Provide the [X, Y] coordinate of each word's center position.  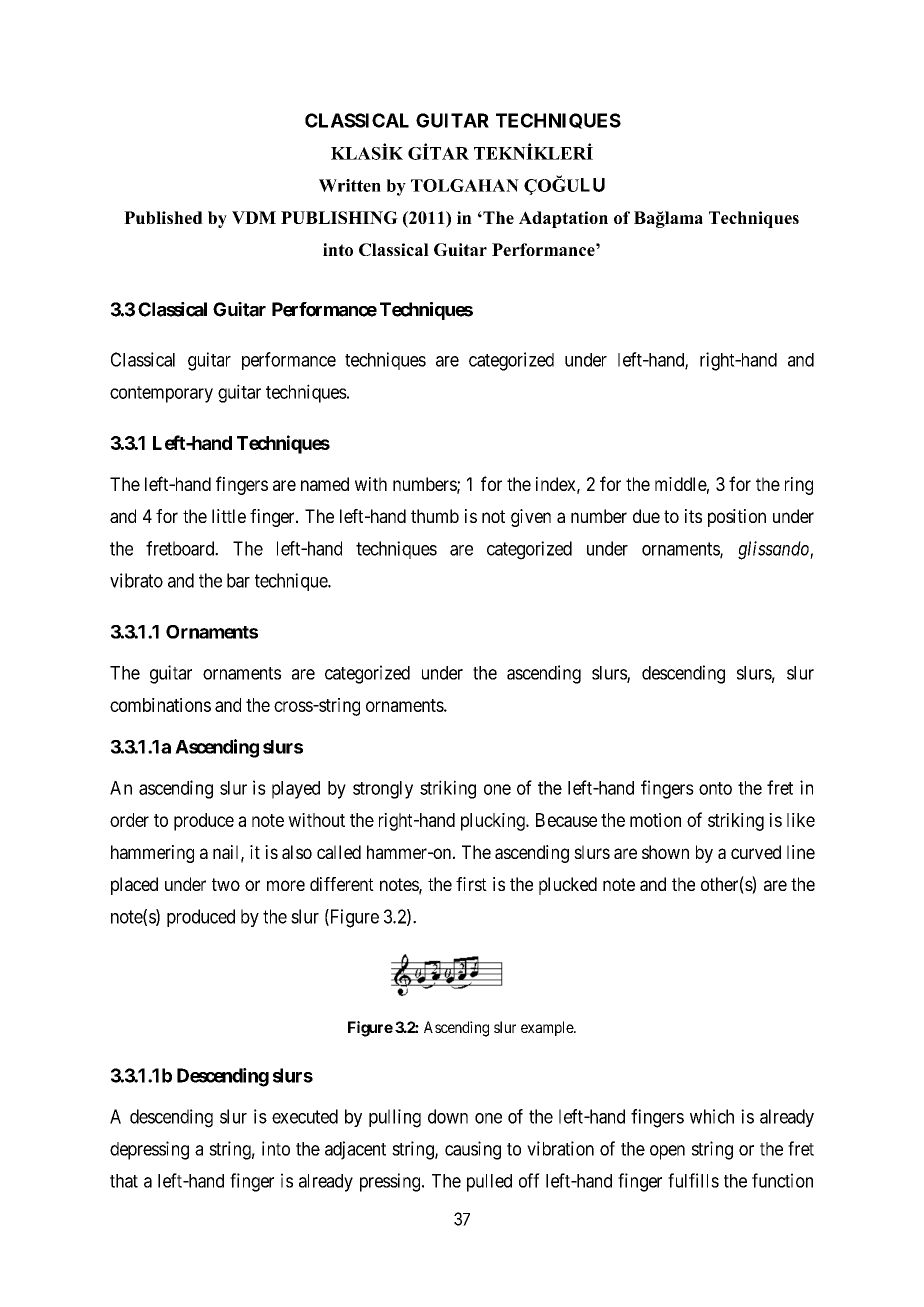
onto [715, 788]
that [124, 1181]
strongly [383, 790]
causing [473, 1150]
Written [350, 185]
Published [163, 217]
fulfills [693, 1180]
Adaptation [563, 219]
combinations [160, 705]
